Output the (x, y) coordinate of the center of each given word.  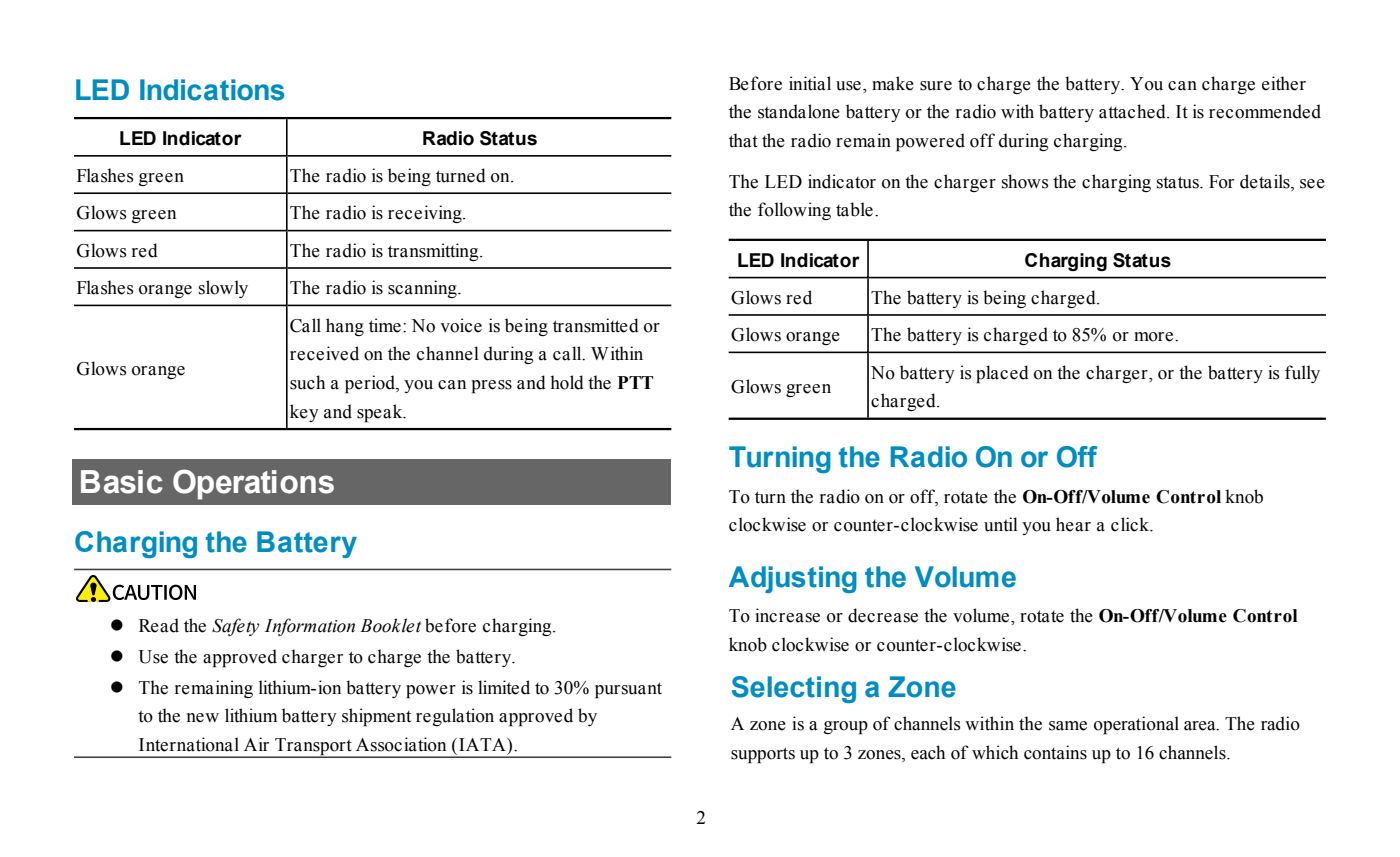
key (304, 413)
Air (256, 744)
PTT (635, 382)
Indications (212, 90)
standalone (799, 111)
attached (1133, 111)
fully (1302, 374)
